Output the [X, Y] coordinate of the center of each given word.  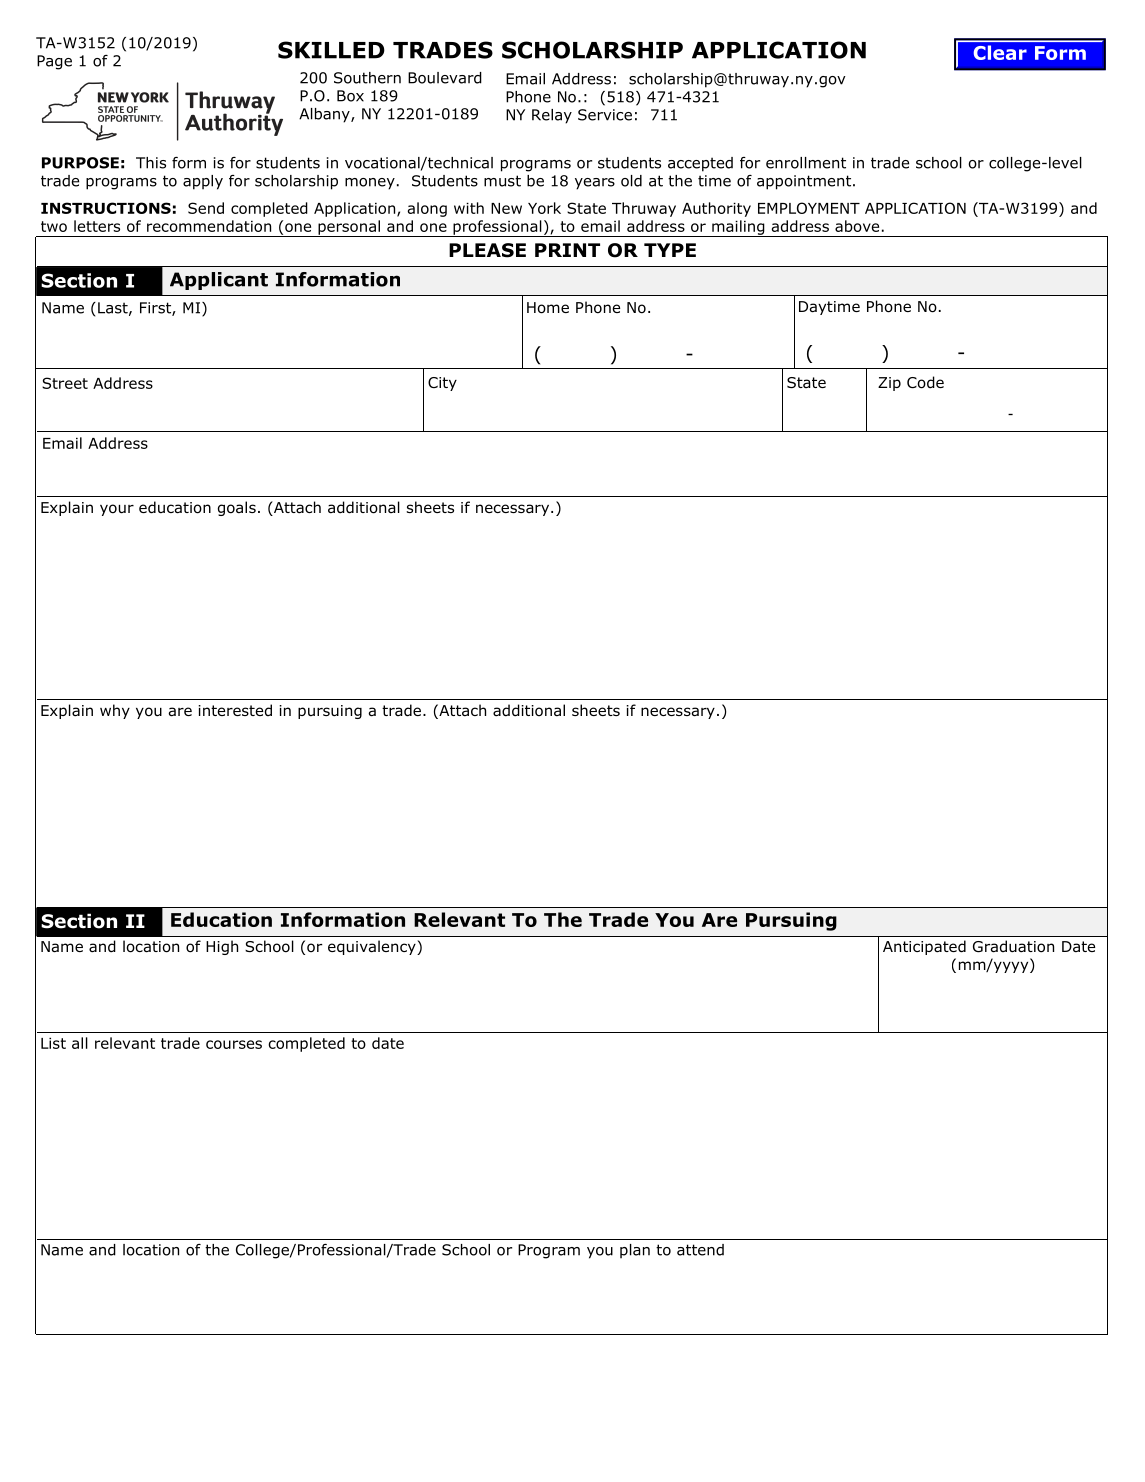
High [222, 947]
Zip [889, 384]
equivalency [373, 947]
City [442, 384]
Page [54, 62]
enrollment [806, 163]
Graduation [1013, 946]
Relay [552, 116]
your [117, 510]
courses [234, 1044]
